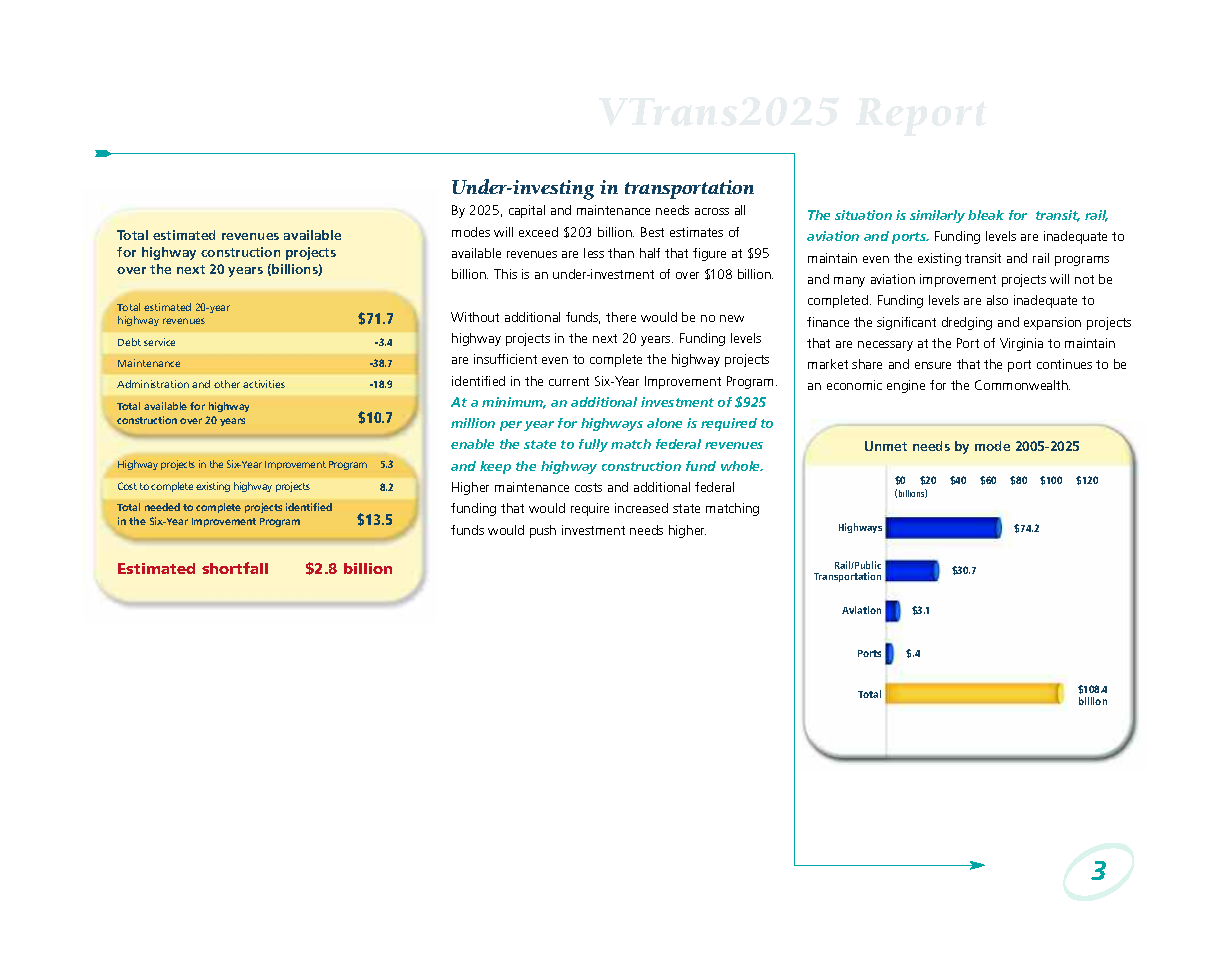 The height and width of the screenshot is (958, 1232). What do you see at coordinates (227, 384) in the screenshot?
I see `other` at bounding box center [227, 384].
